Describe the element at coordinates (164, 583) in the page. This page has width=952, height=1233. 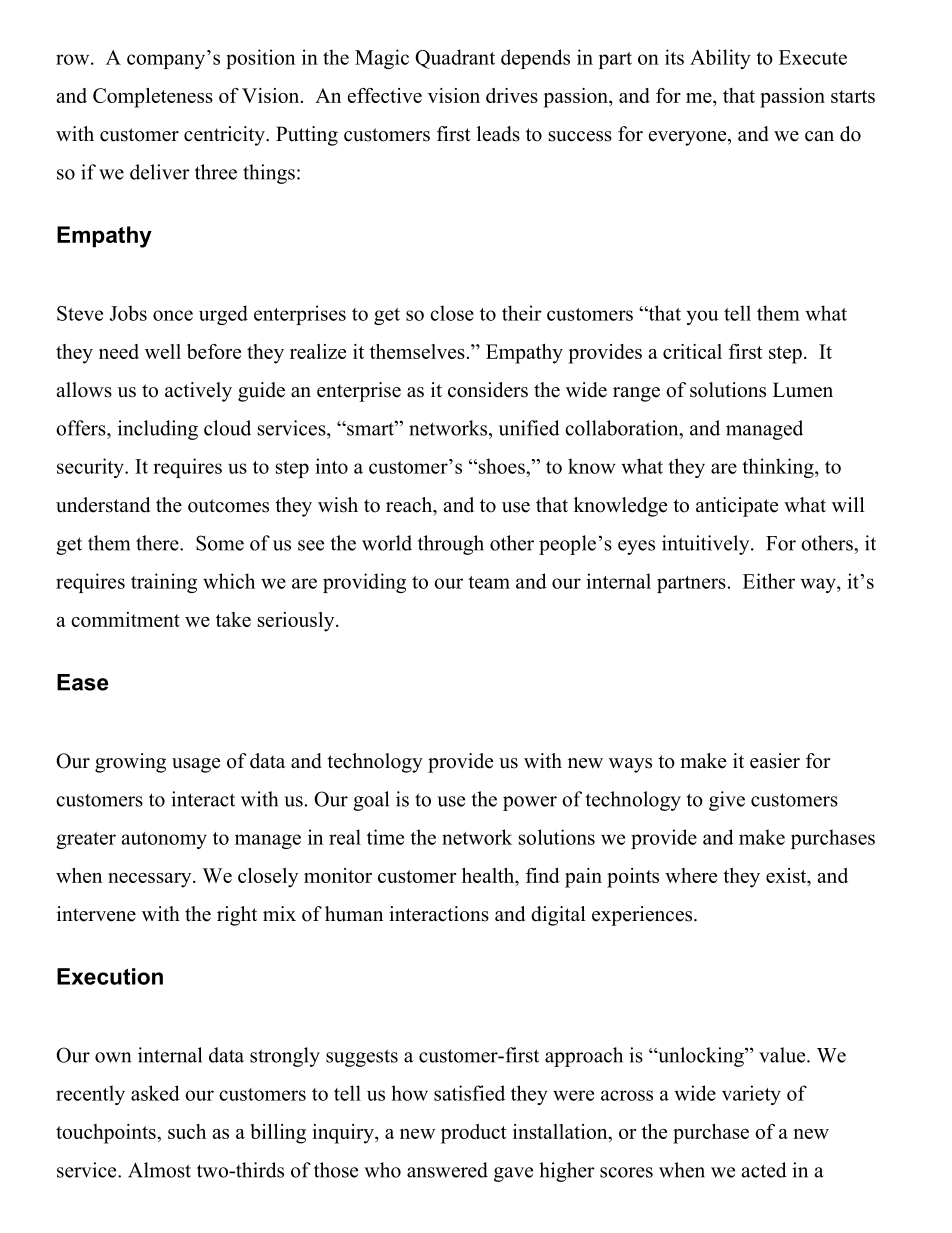
I see `training` at that location.
